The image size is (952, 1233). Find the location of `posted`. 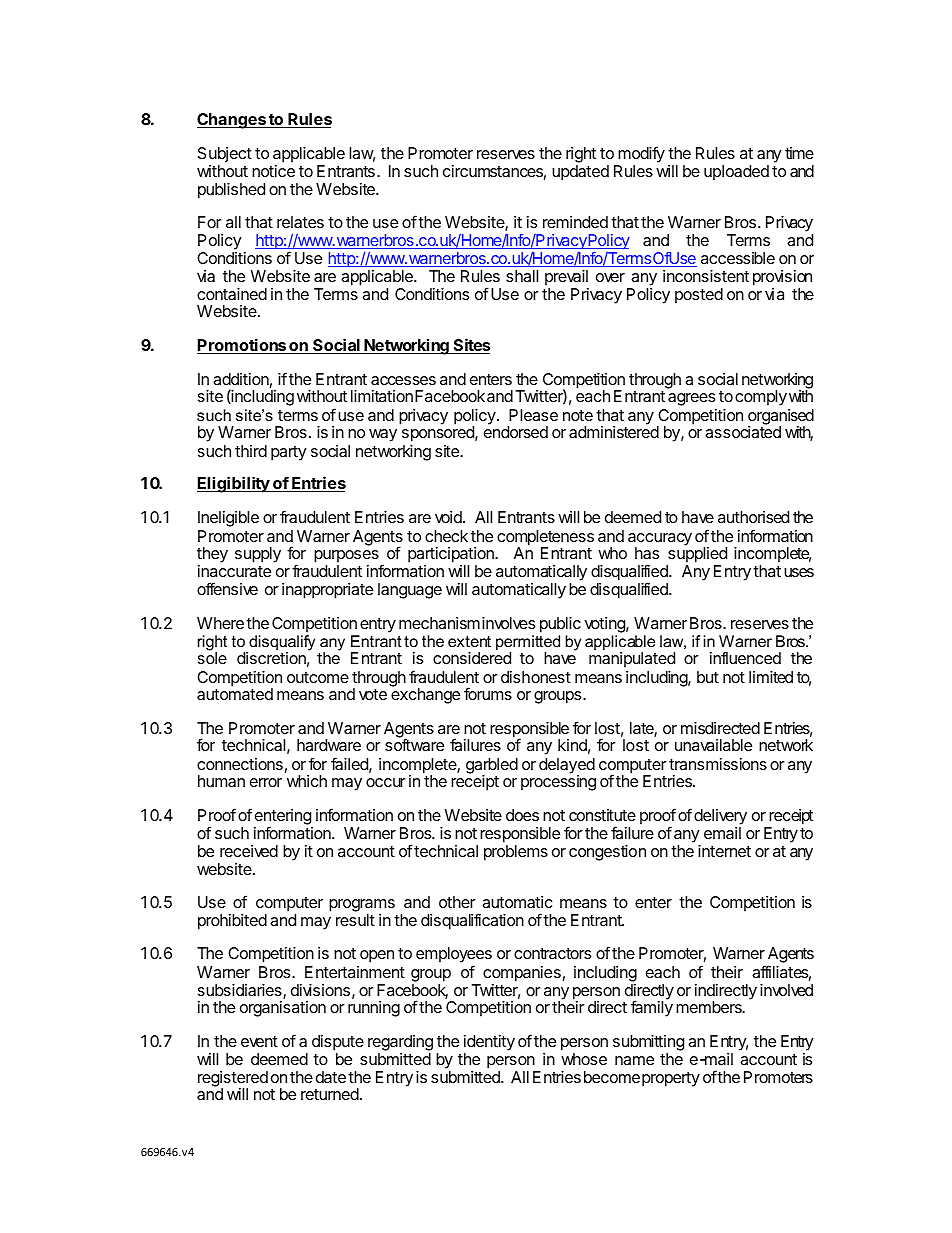

posted is located at coordinates (699, 296).
